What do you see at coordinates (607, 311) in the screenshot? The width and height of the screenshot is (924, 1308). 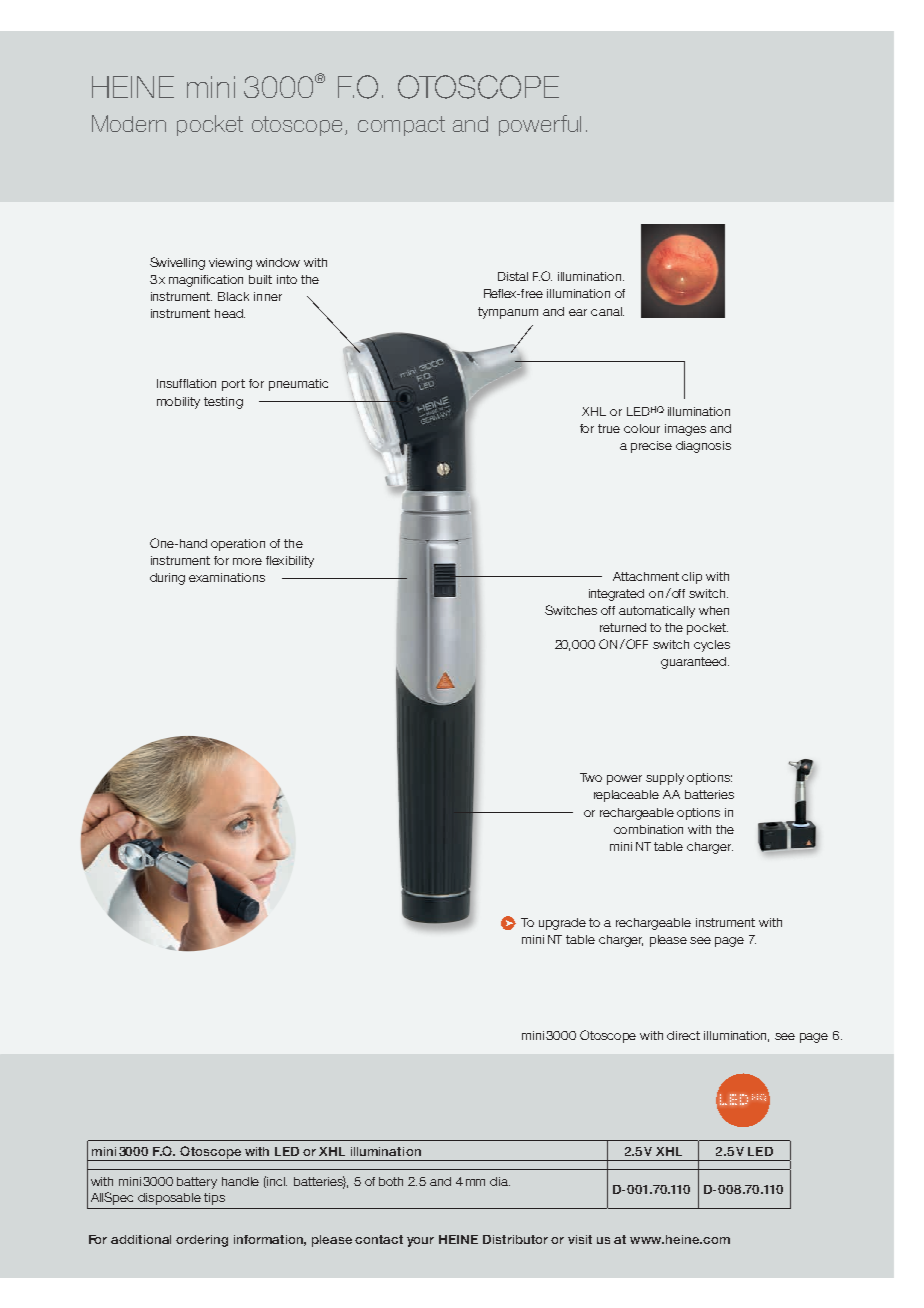 I see `canal` at bounding box center [607, 311].
